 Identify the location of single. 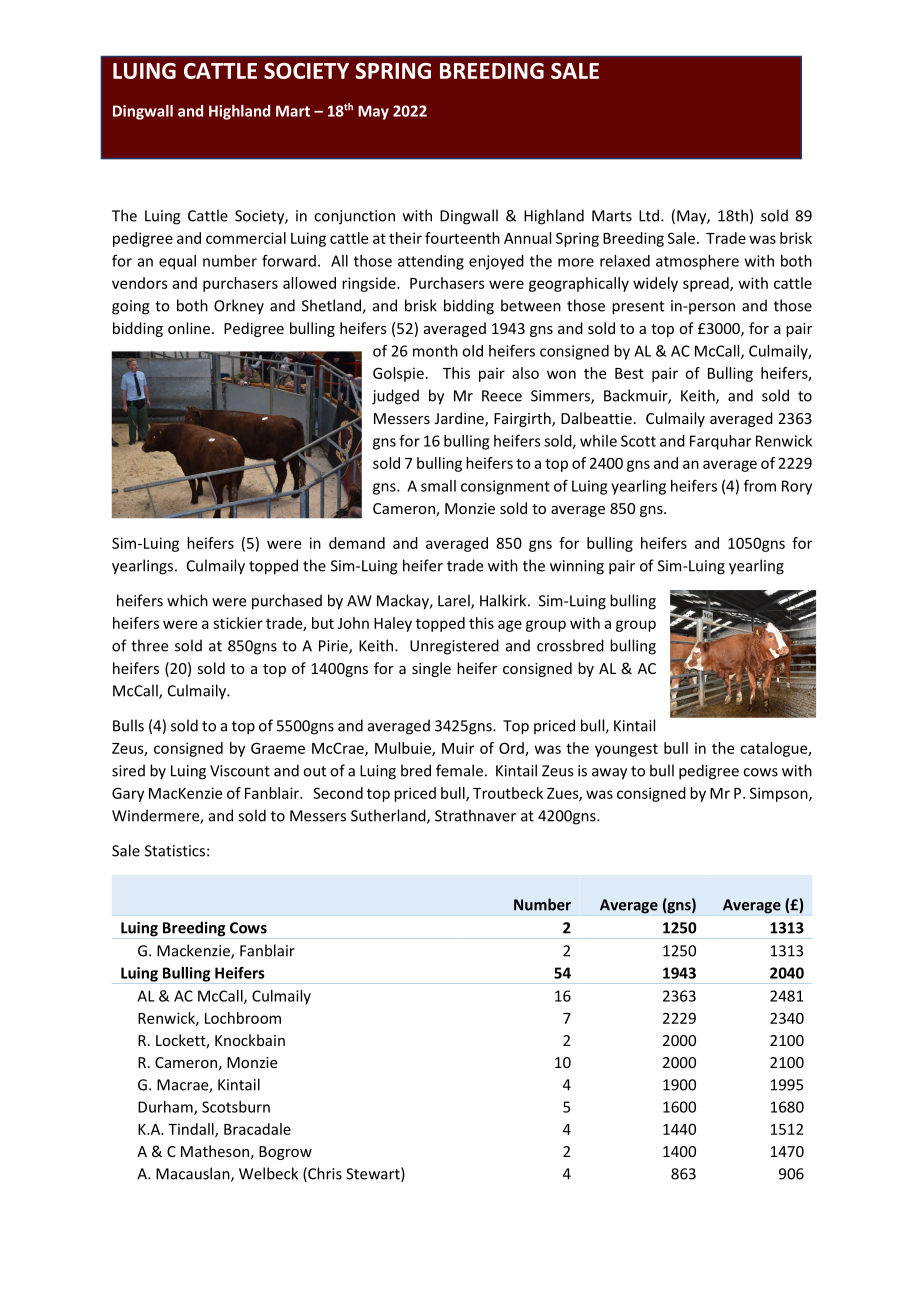
(431, 669).
